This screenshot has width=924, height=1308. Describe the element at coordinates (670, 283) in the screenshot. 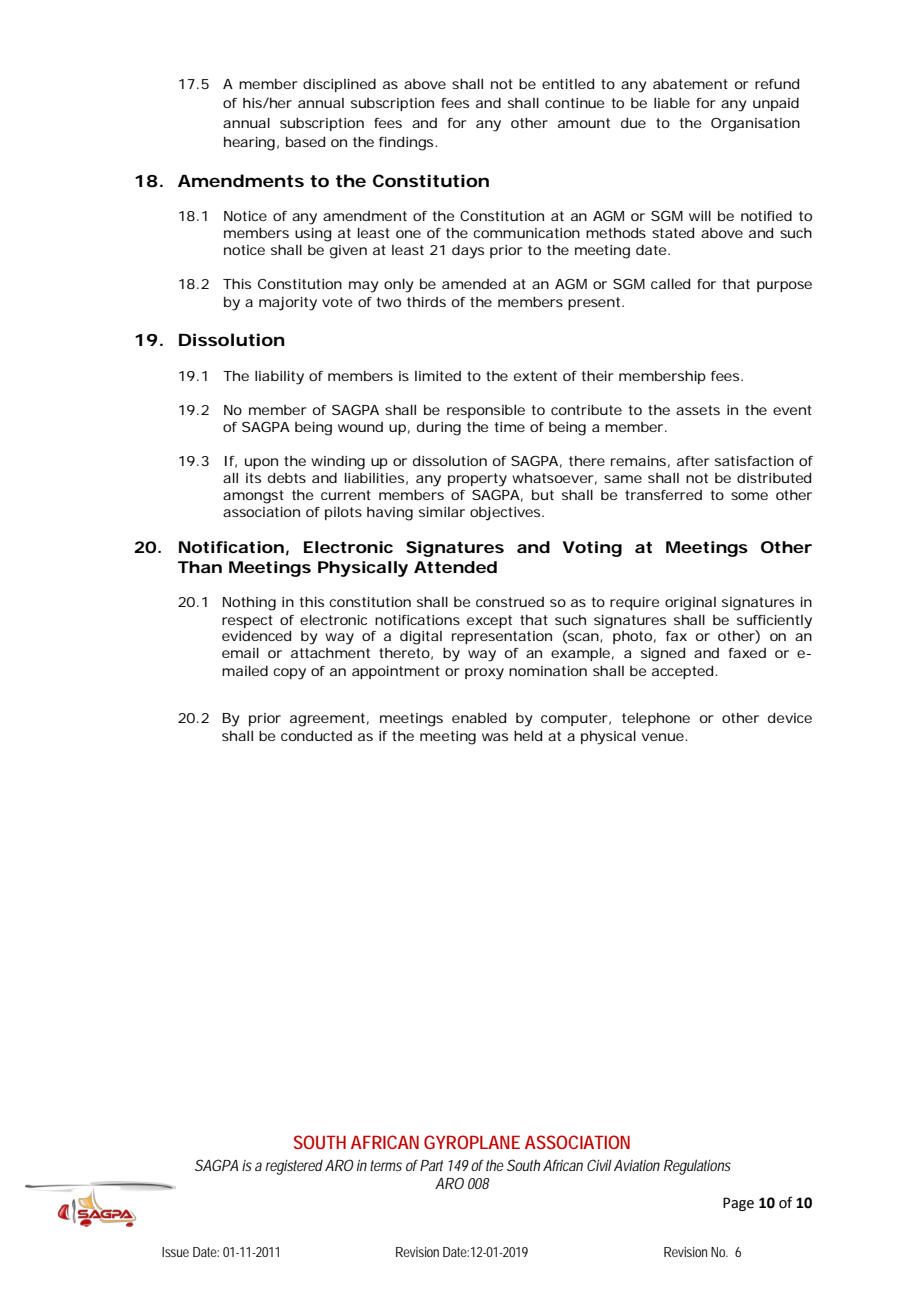

I see `called` at that location.
